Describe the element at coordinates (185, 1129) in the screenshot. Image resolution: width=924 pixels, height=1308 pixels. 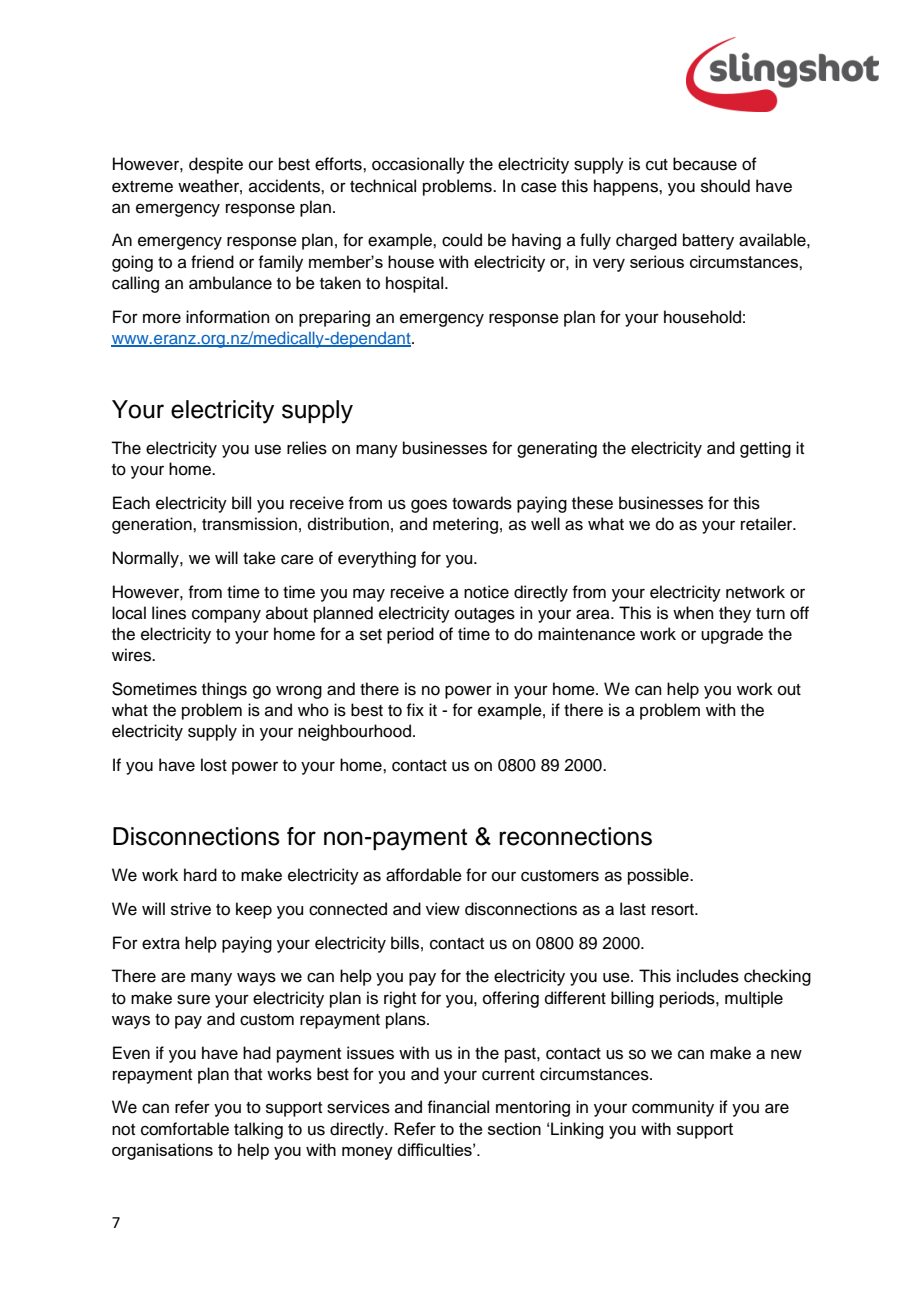
I see `comfortable` at that location.
